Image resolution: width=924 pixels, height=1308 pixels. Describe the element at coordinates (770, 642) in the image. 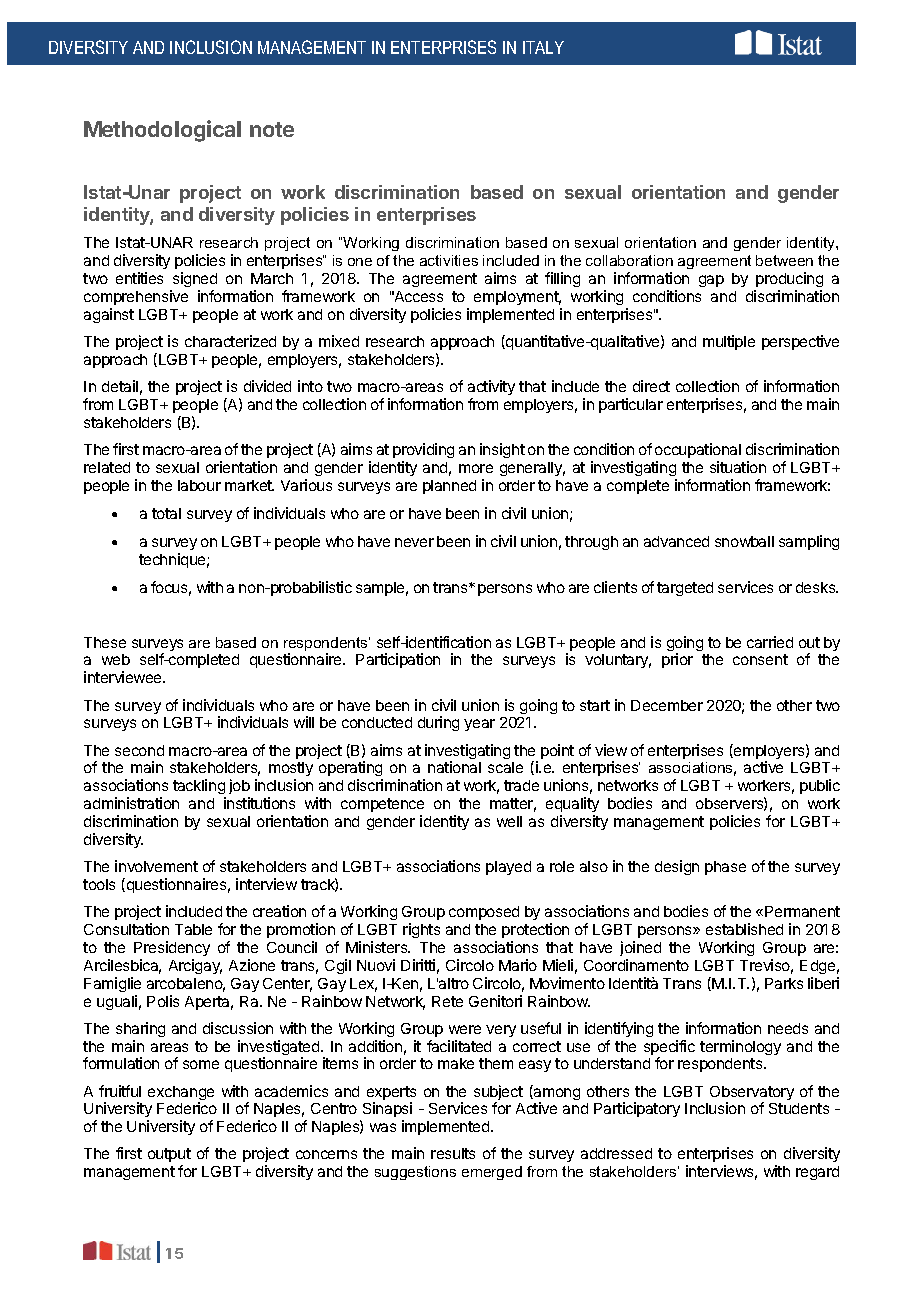

I see `carried` at that location.
